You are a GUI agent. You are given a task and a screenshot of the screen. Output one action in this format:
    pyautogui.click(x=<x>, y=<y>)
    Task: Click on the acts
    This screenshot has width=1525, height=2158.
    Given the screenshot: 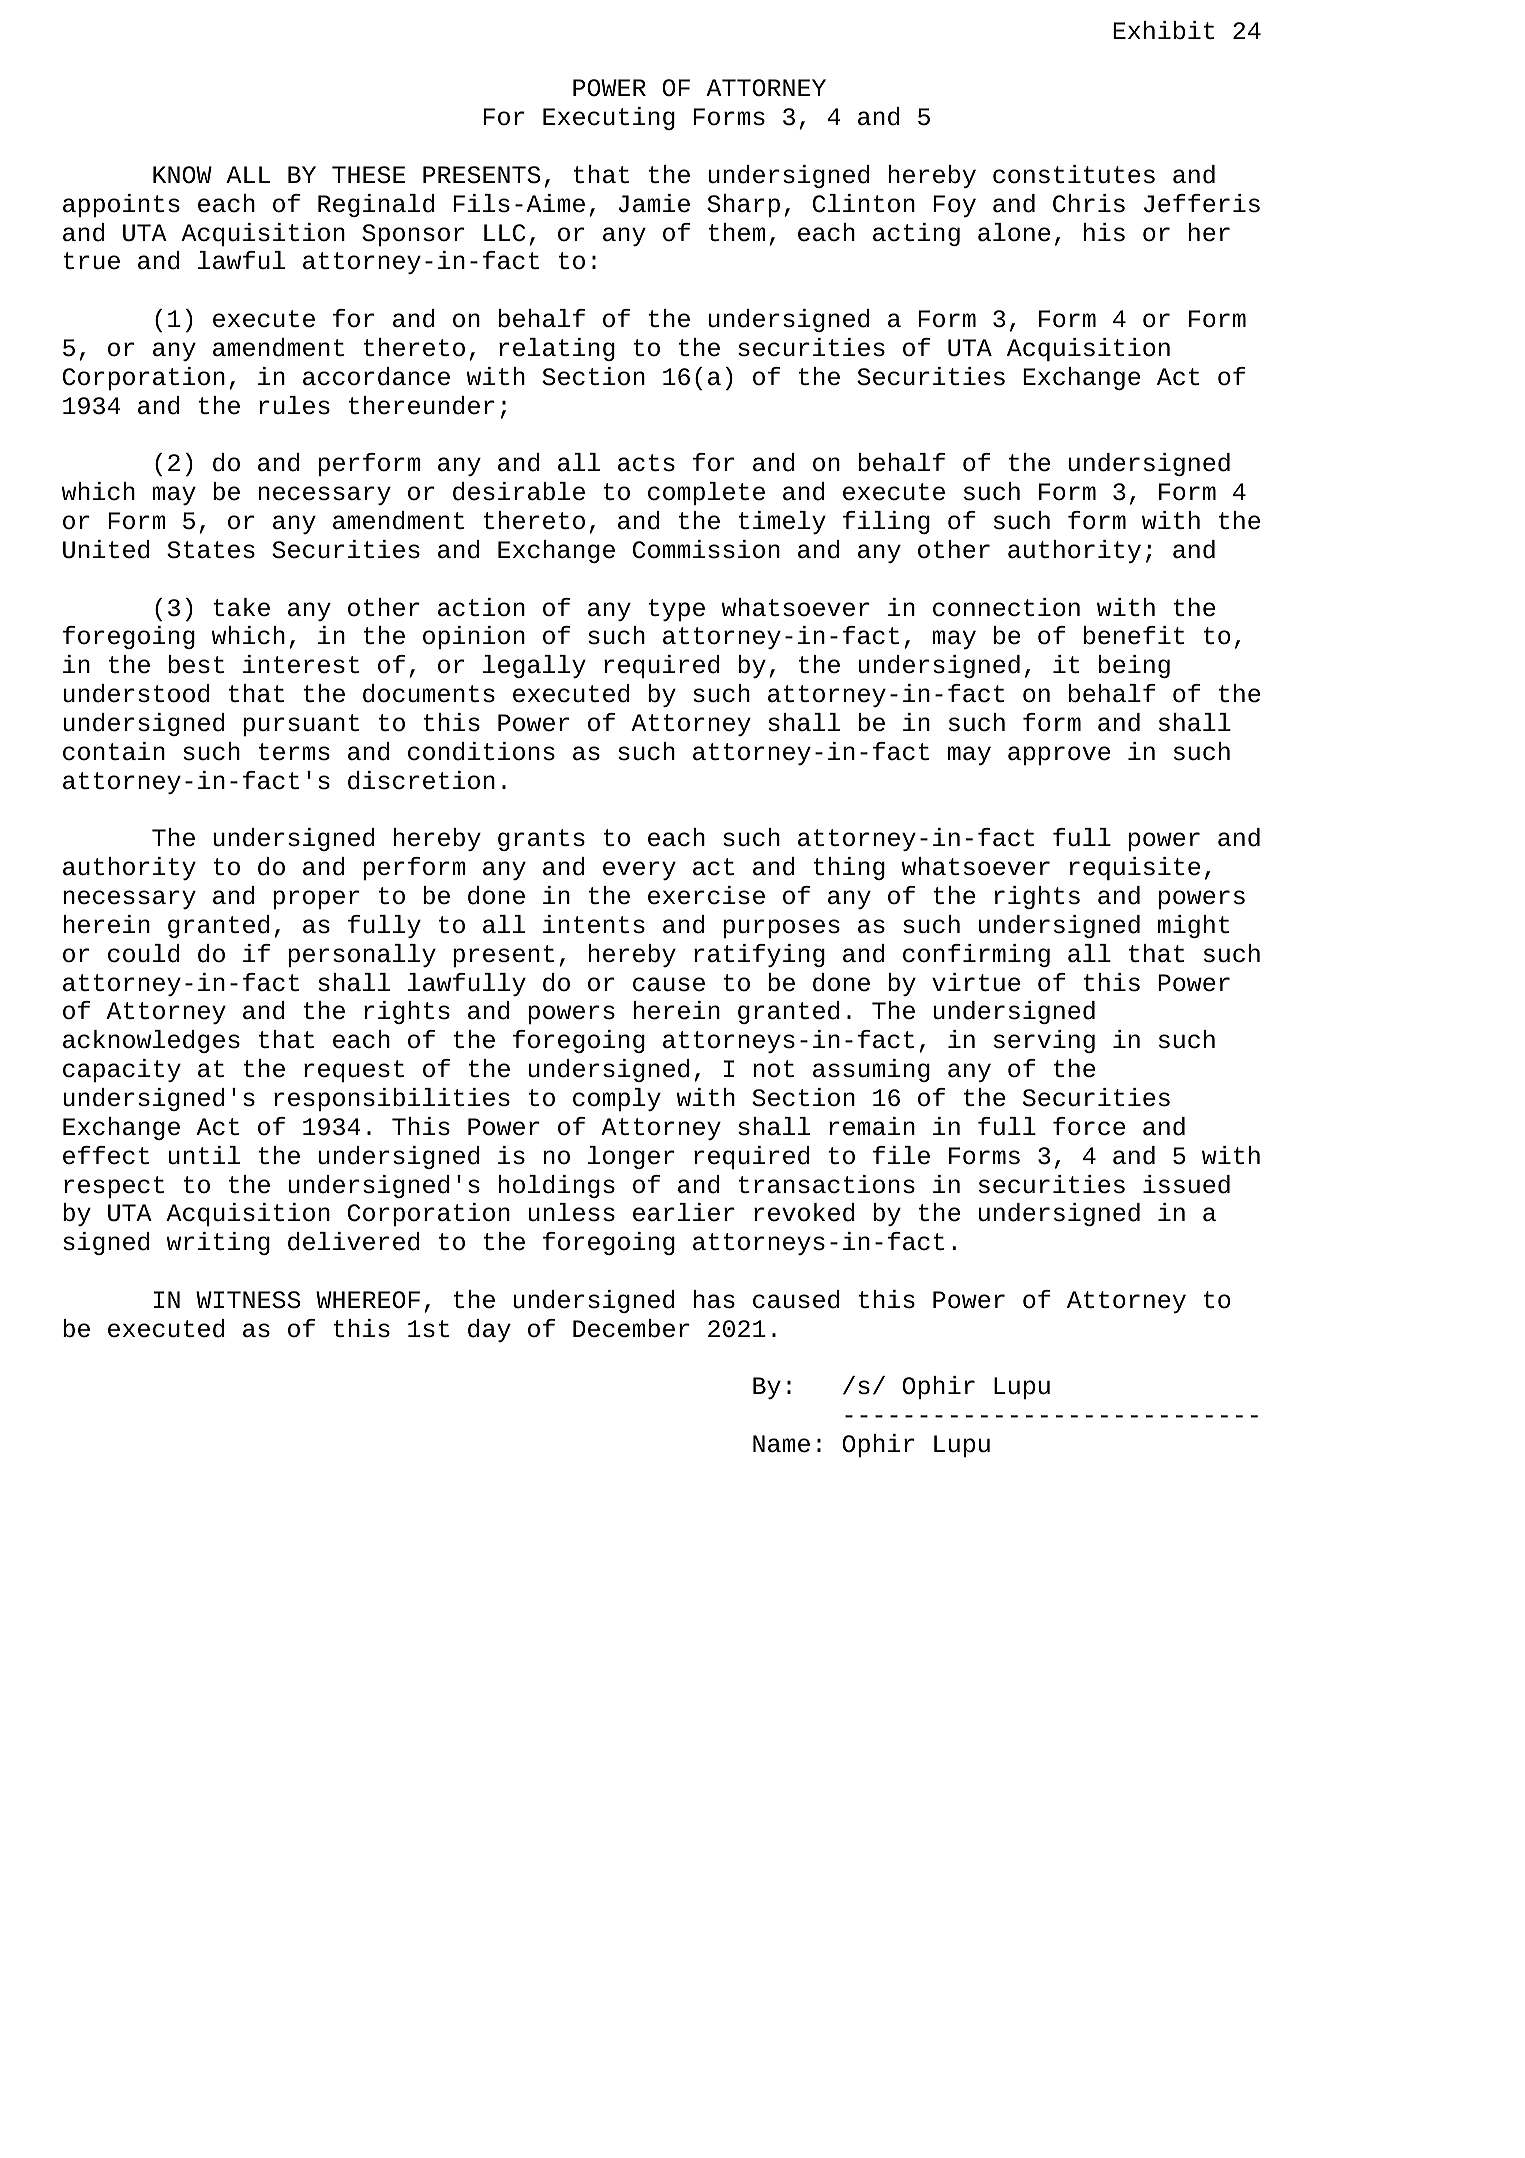 What is the action you would take?
    pyautogui.click(x=646, y=463)
